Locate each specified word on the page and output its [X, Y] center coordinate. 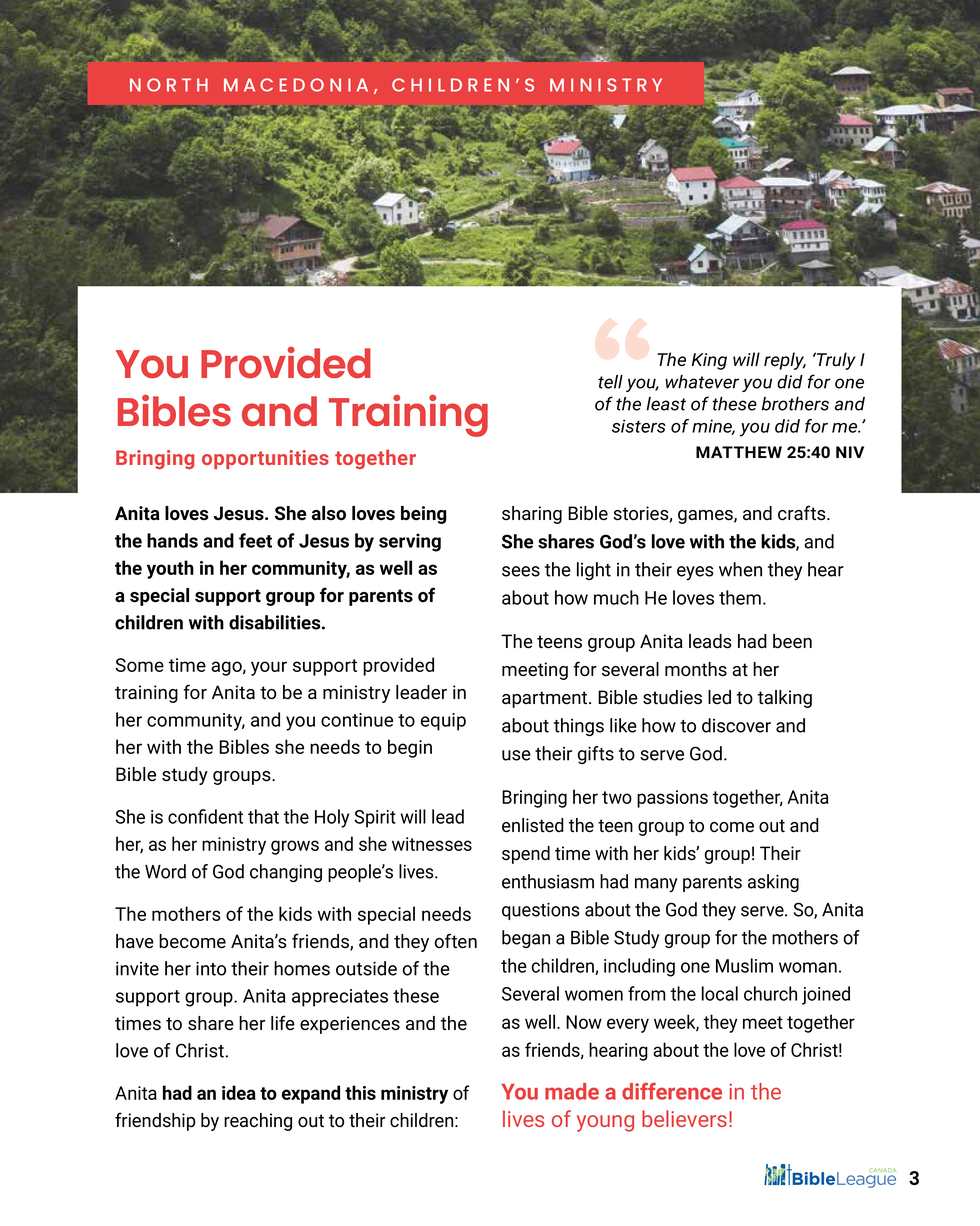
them [740, 597]
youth [170, 569]
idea [239, 1092]
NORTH [169, 85]
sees [521, 571]
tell [610, 382]
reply [785, 361]
